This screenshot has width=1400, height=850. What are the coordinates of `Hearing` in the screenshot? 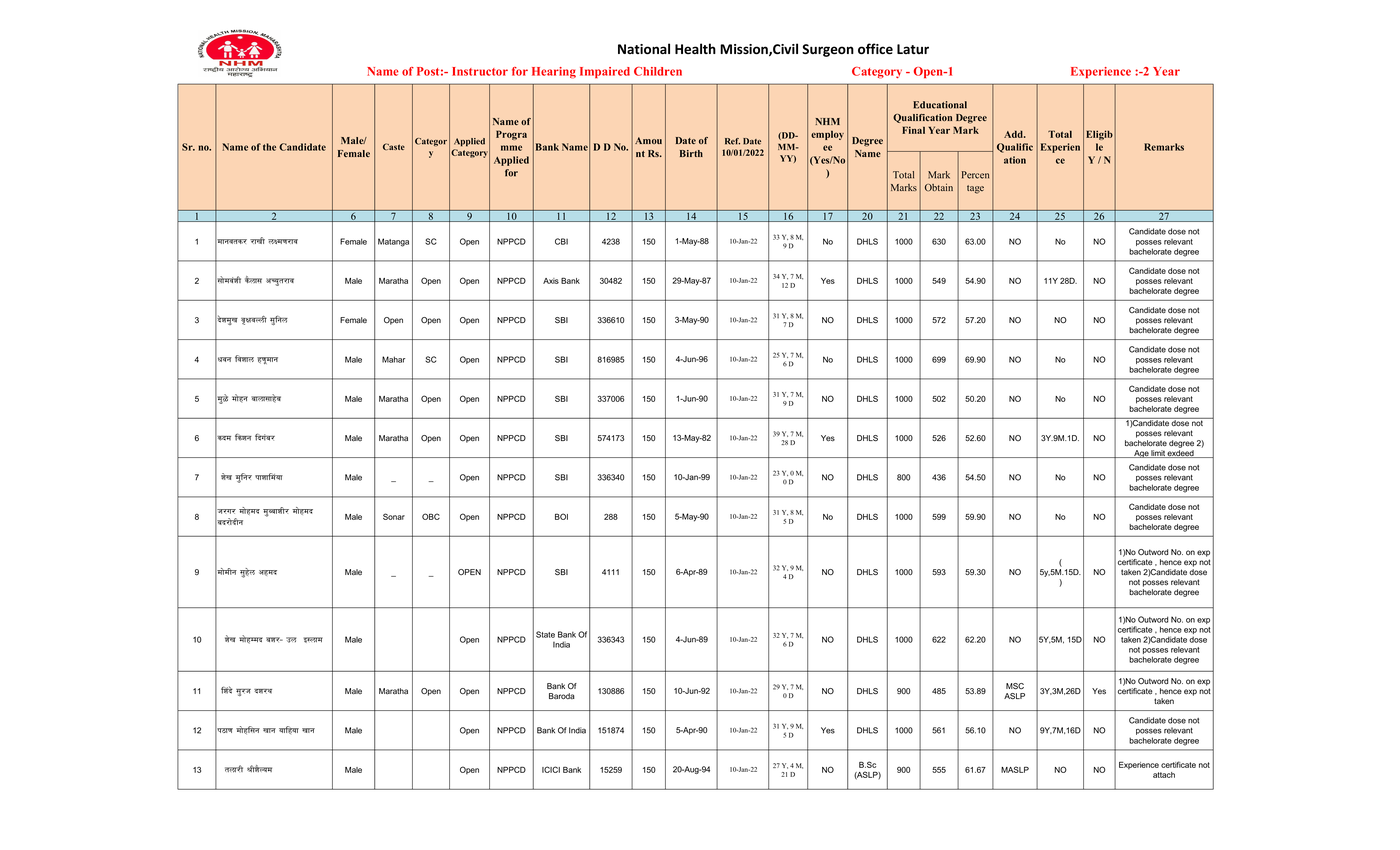 It's located at (554, 73).
